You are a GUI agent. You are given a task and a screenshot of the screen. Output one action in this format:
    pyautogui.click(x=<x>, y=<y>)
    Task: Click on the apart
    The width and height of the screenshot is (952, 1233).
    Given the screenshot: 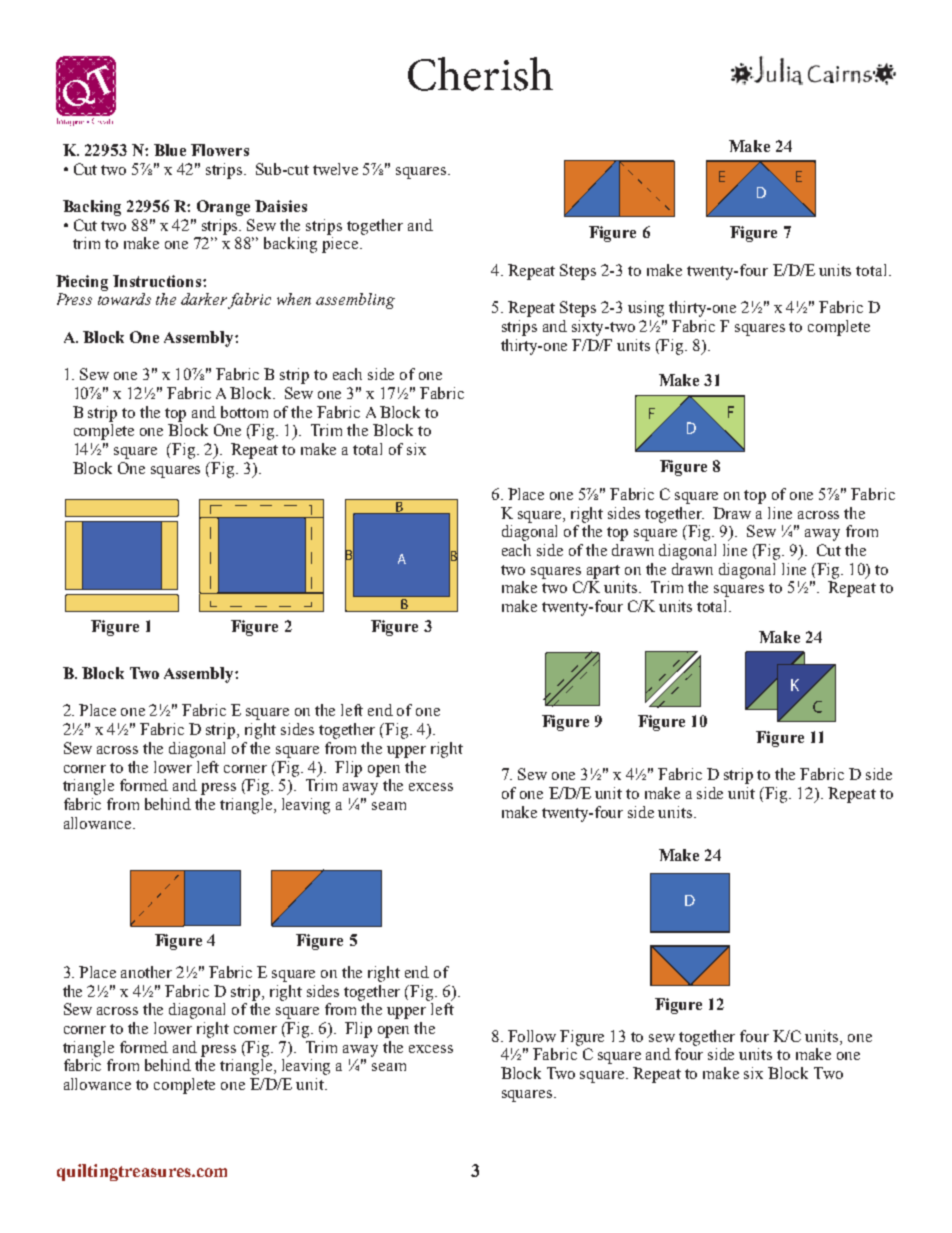 What is the action you would take?
    pyautogui.click(x=603, y=572)
